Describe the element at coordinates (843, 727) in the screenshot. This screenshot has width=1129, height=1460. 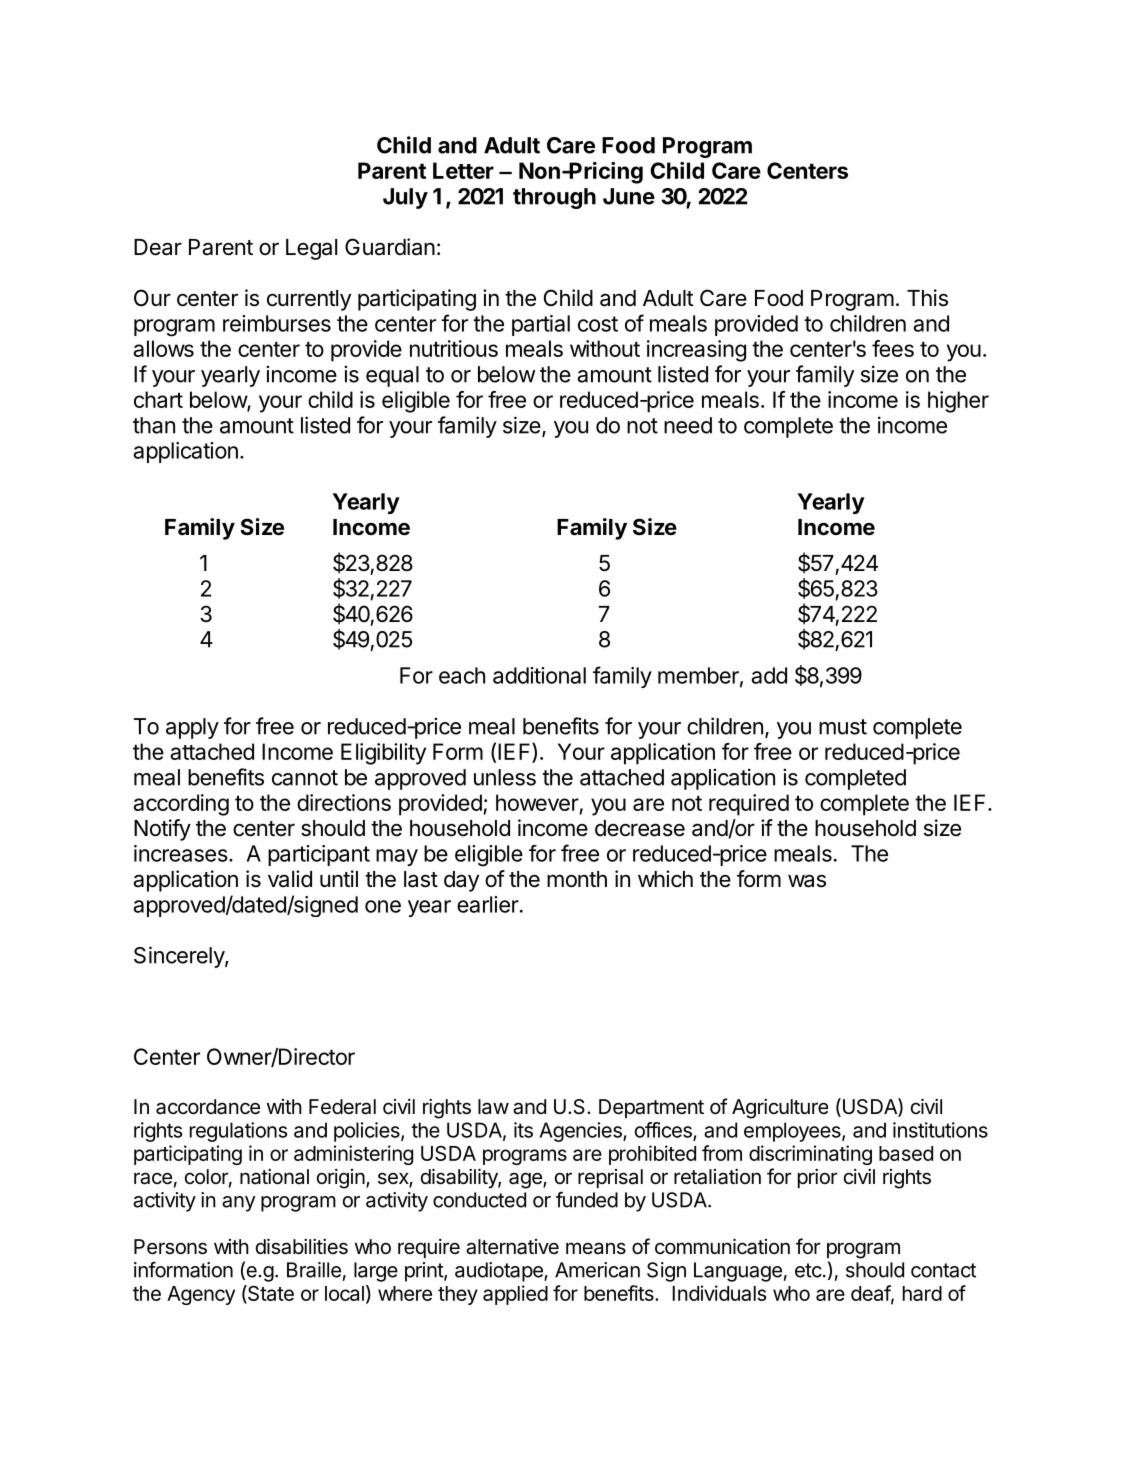
I see `must` at that location.
